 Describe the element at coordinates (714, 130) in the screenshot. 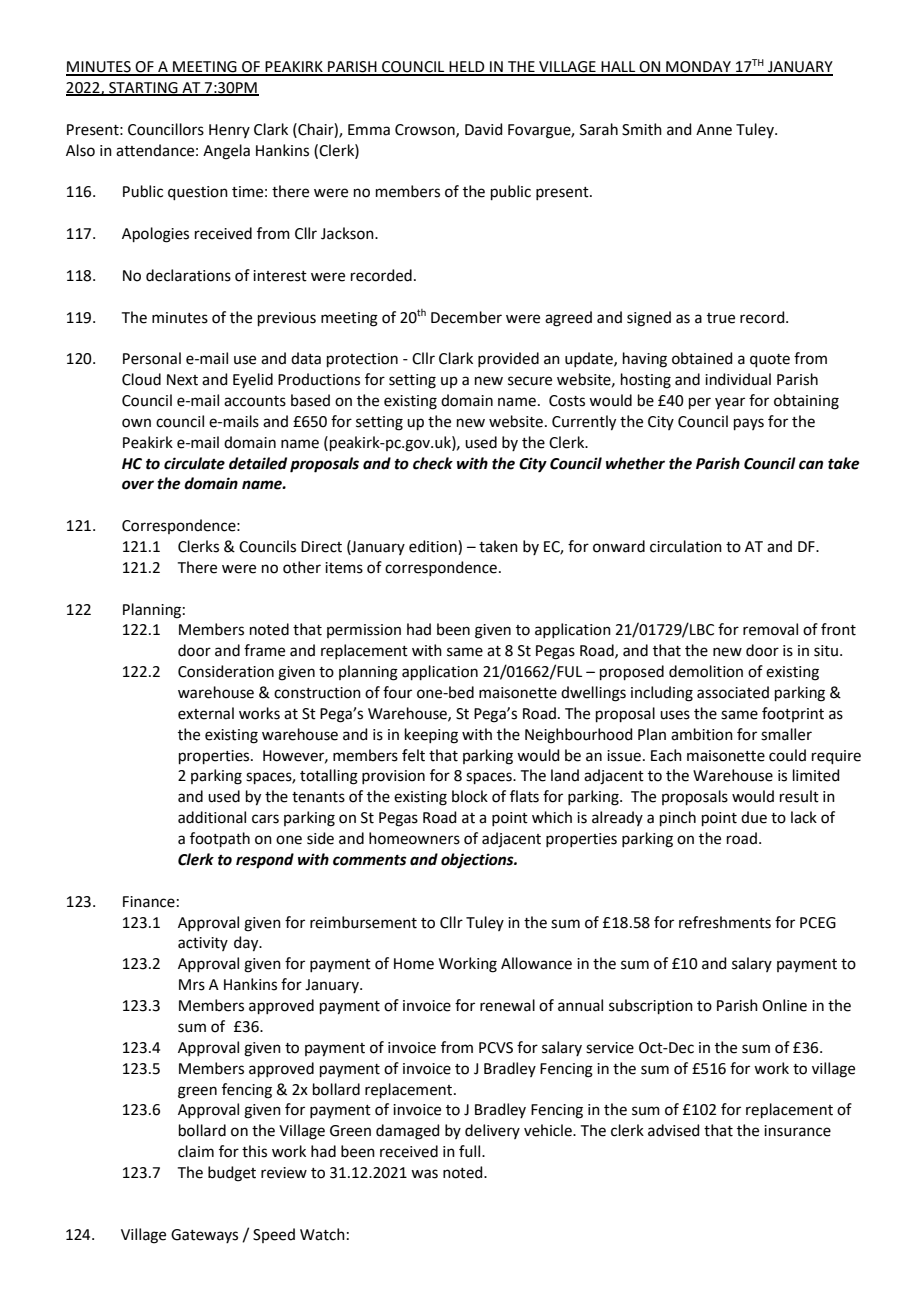

I see `Anne` at that location.
